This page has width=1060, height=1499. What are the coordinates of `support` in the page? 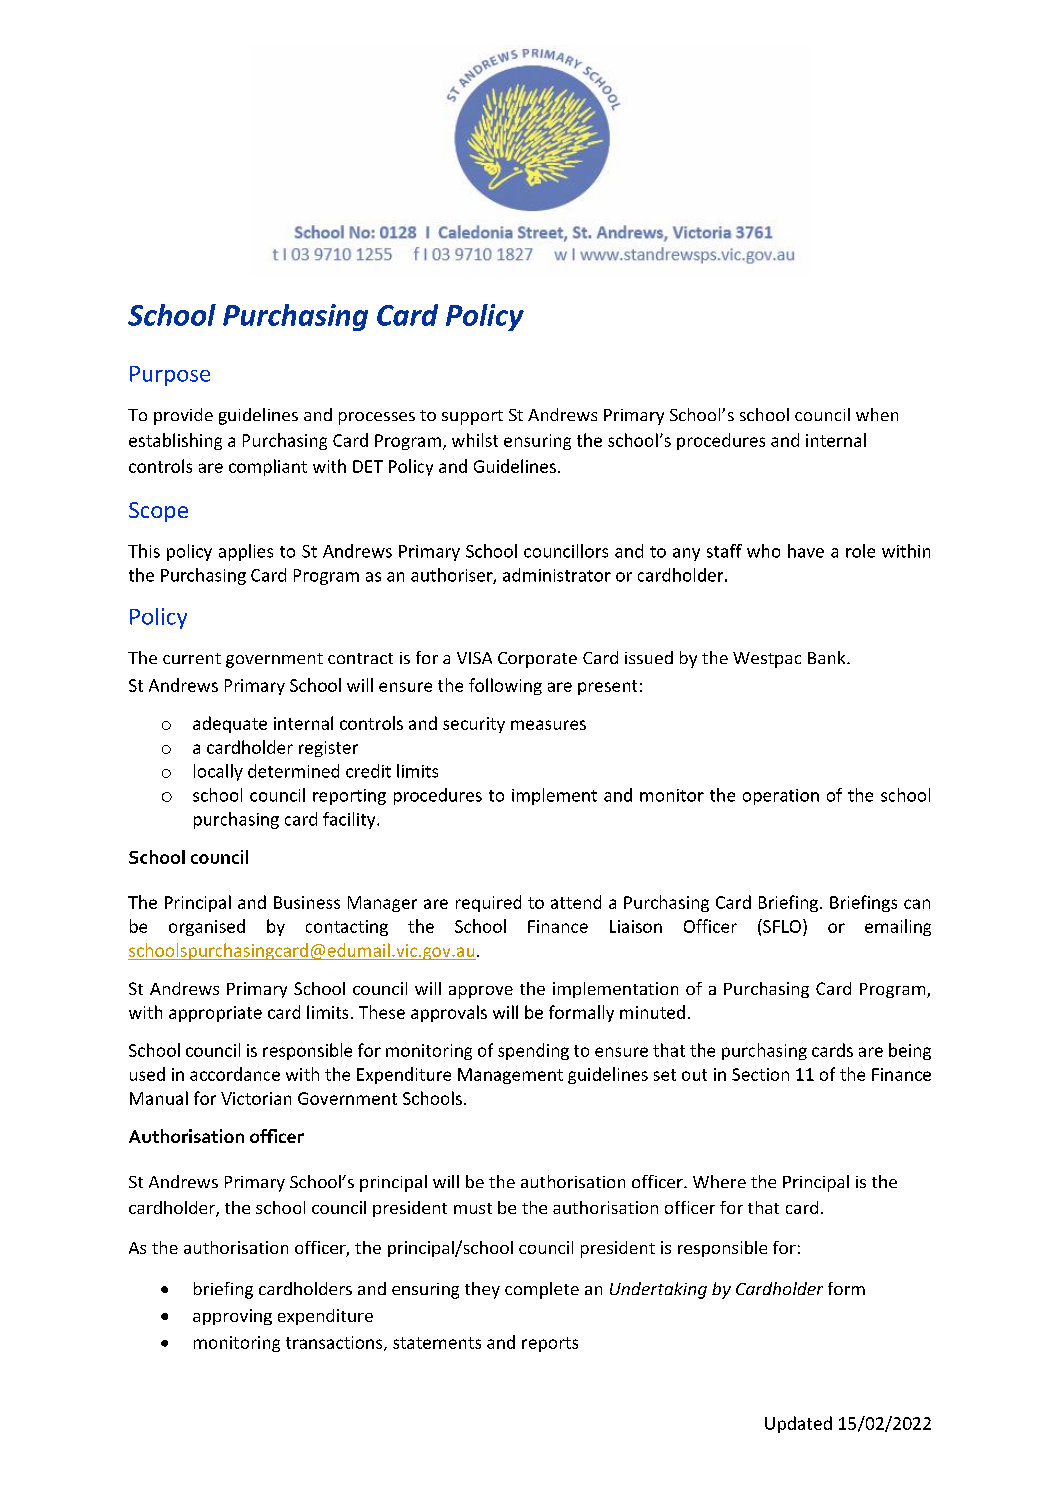 It's located at (472, 417).
